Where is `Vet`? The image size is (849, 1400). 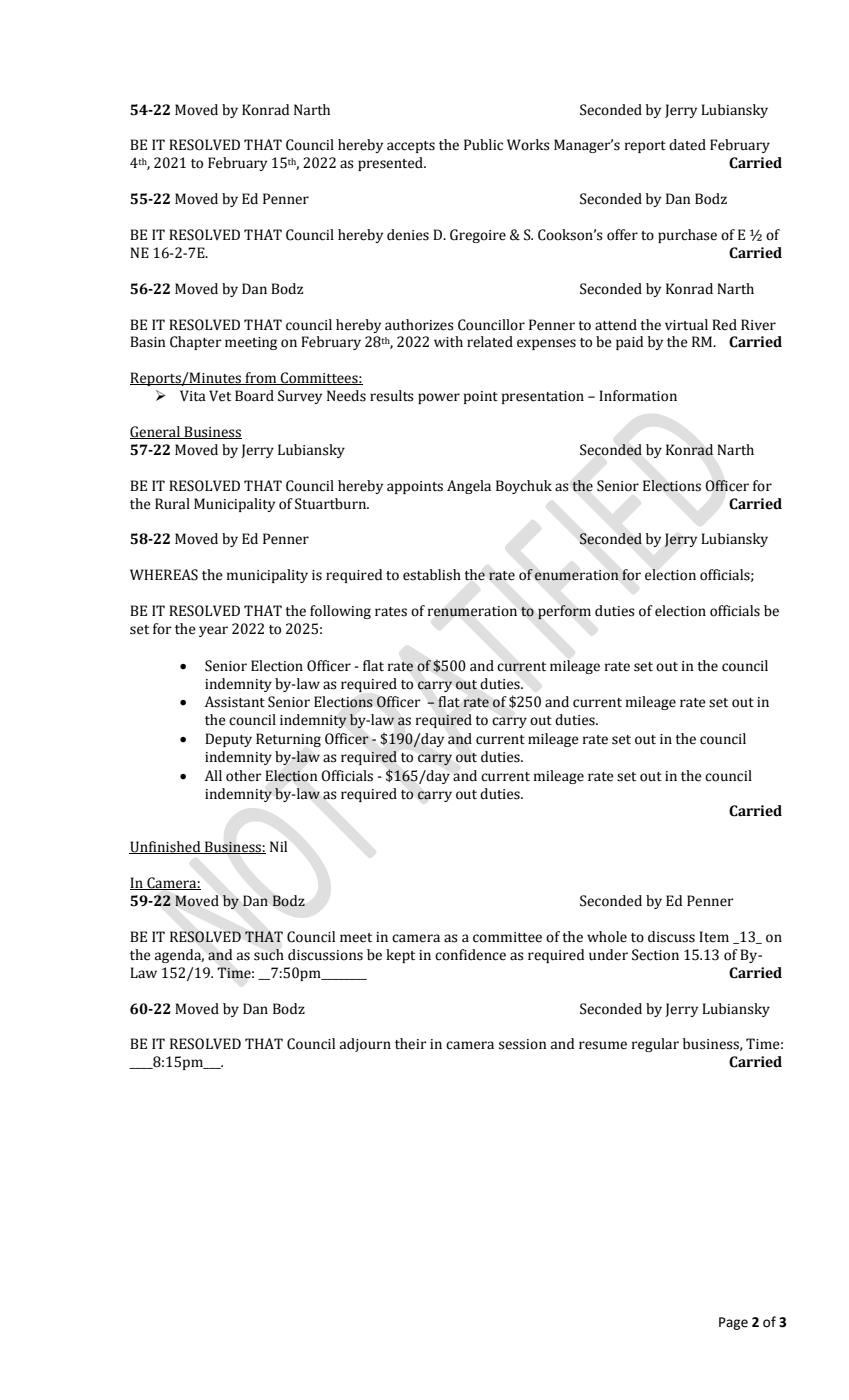 Vet is located at coordinates (220, 396).
